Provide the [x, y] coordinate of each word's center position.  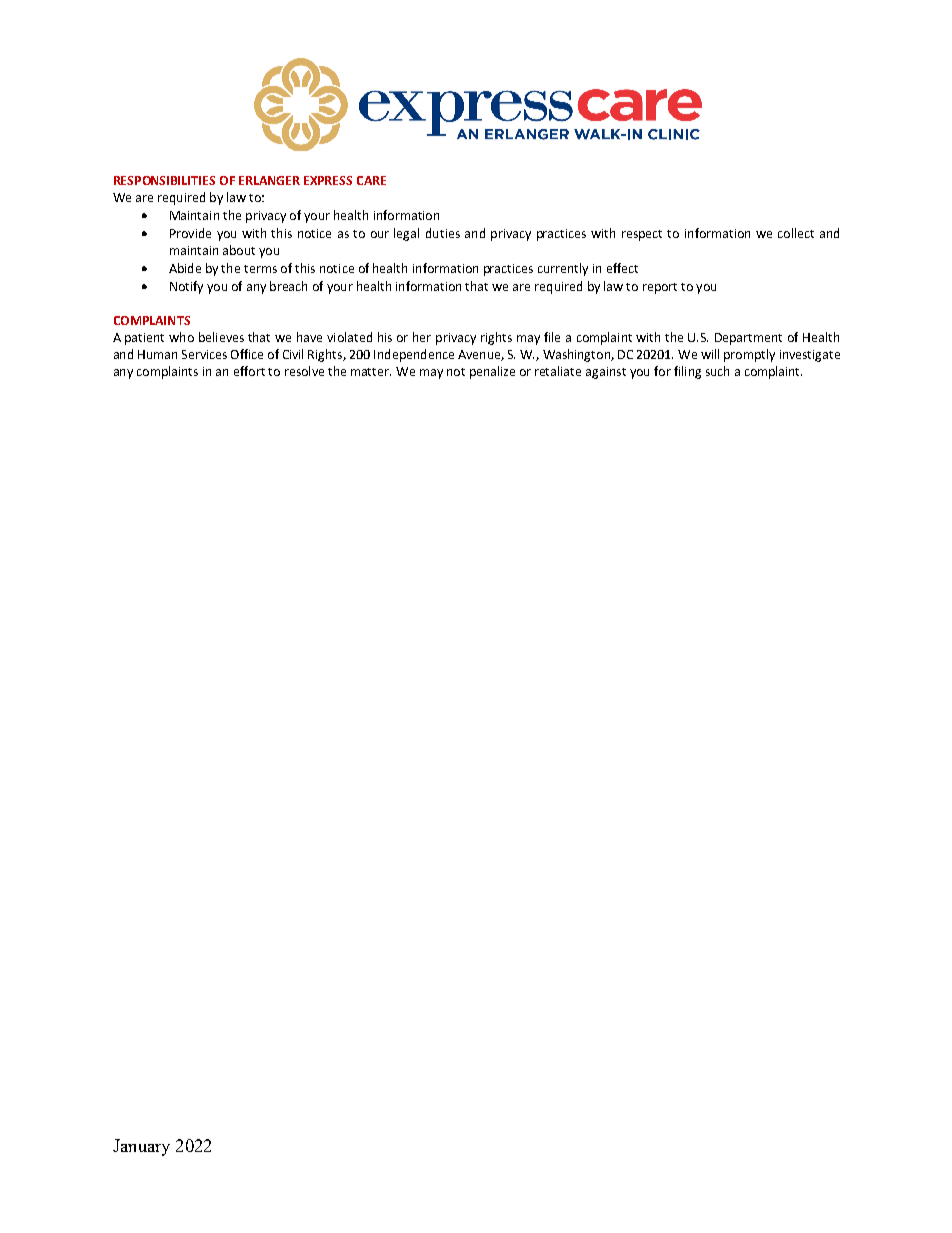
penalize [492, 372]
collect [796, 233]
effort [249, 371]
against [606, 373]
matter [371, 372]
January [141, 1147]
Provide [190, 233]
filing [687, 372]
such [717, 371]
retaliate [558, 371]
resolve [304, 371]
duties [443, 233]
